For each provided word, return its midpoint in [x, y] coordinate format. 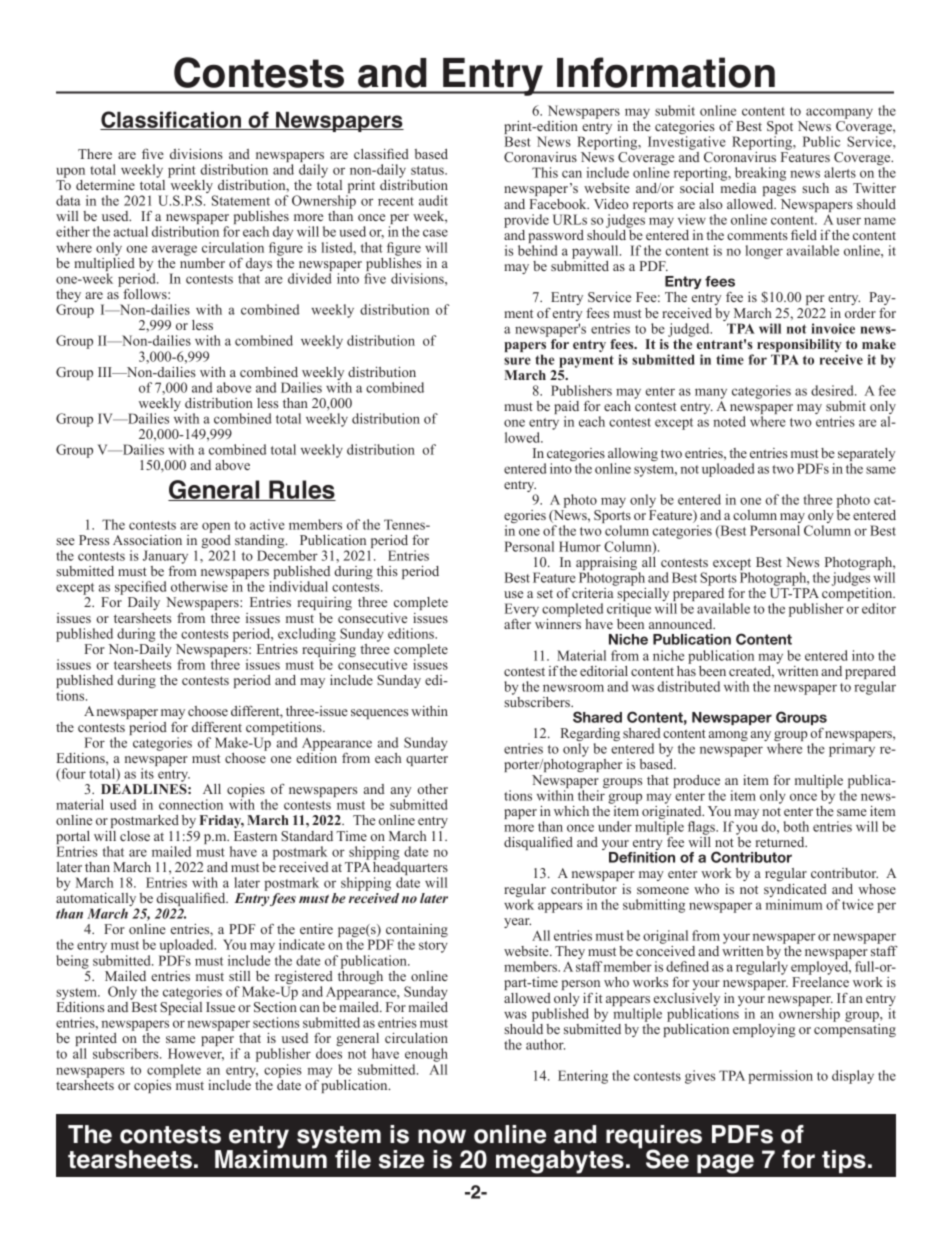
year [517, 923]
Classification [171, 120]
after [517, 624]
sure [517, 361]
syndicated [795, 892]
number [202, 261]
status [428, 170]
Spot [780, 129]
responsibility [799, 347]
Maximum [271, 1158]
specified [142, 589]
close [135, 836]
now [442, 1136]
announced [682, 624]
